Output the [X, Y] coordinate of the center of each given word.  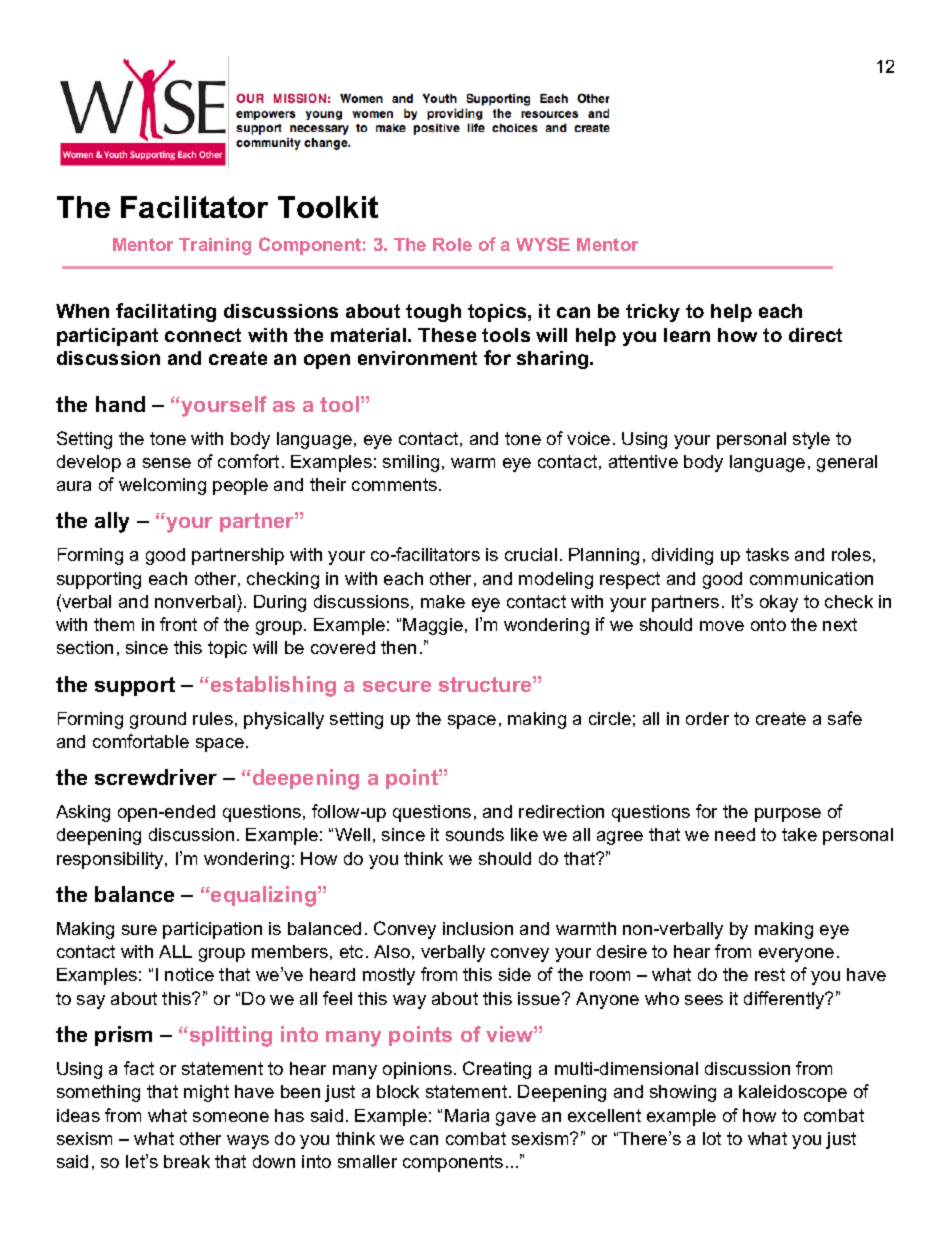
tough [433, 313]
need [735, 834]
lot [712, 1138]
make [443, 601]
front [178, 624]
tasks [767, 554]
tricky [653, 313]
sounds [475, 834]
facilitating [166, 312]
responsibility [111, 860]
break [187, 1161]
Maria [467, 1115]
